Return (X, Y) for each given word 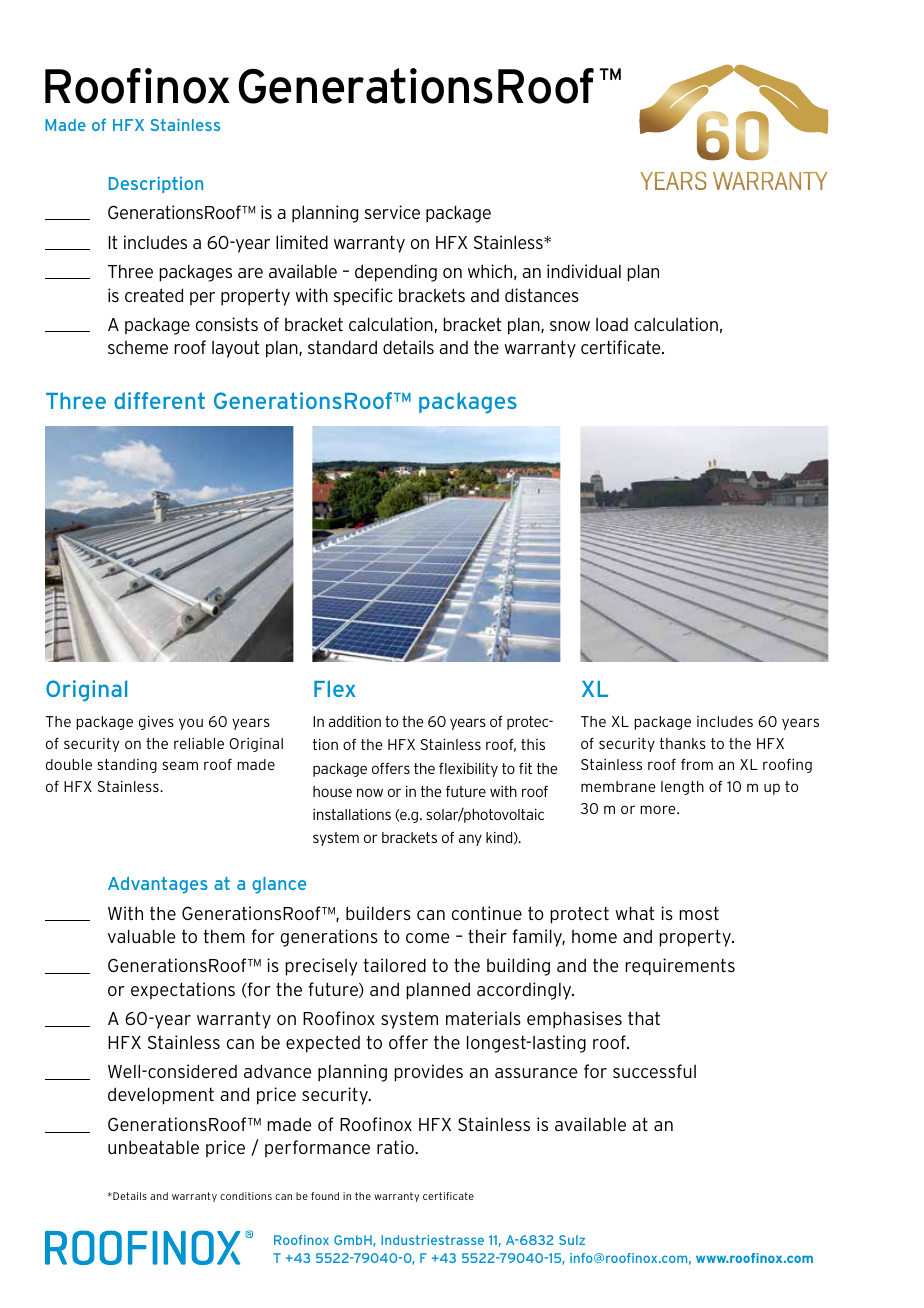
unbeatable (153, 1147)
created (154, 295)
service (392, 212)
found (325, 1196)
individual (584, 271)
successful (654, 1071)
